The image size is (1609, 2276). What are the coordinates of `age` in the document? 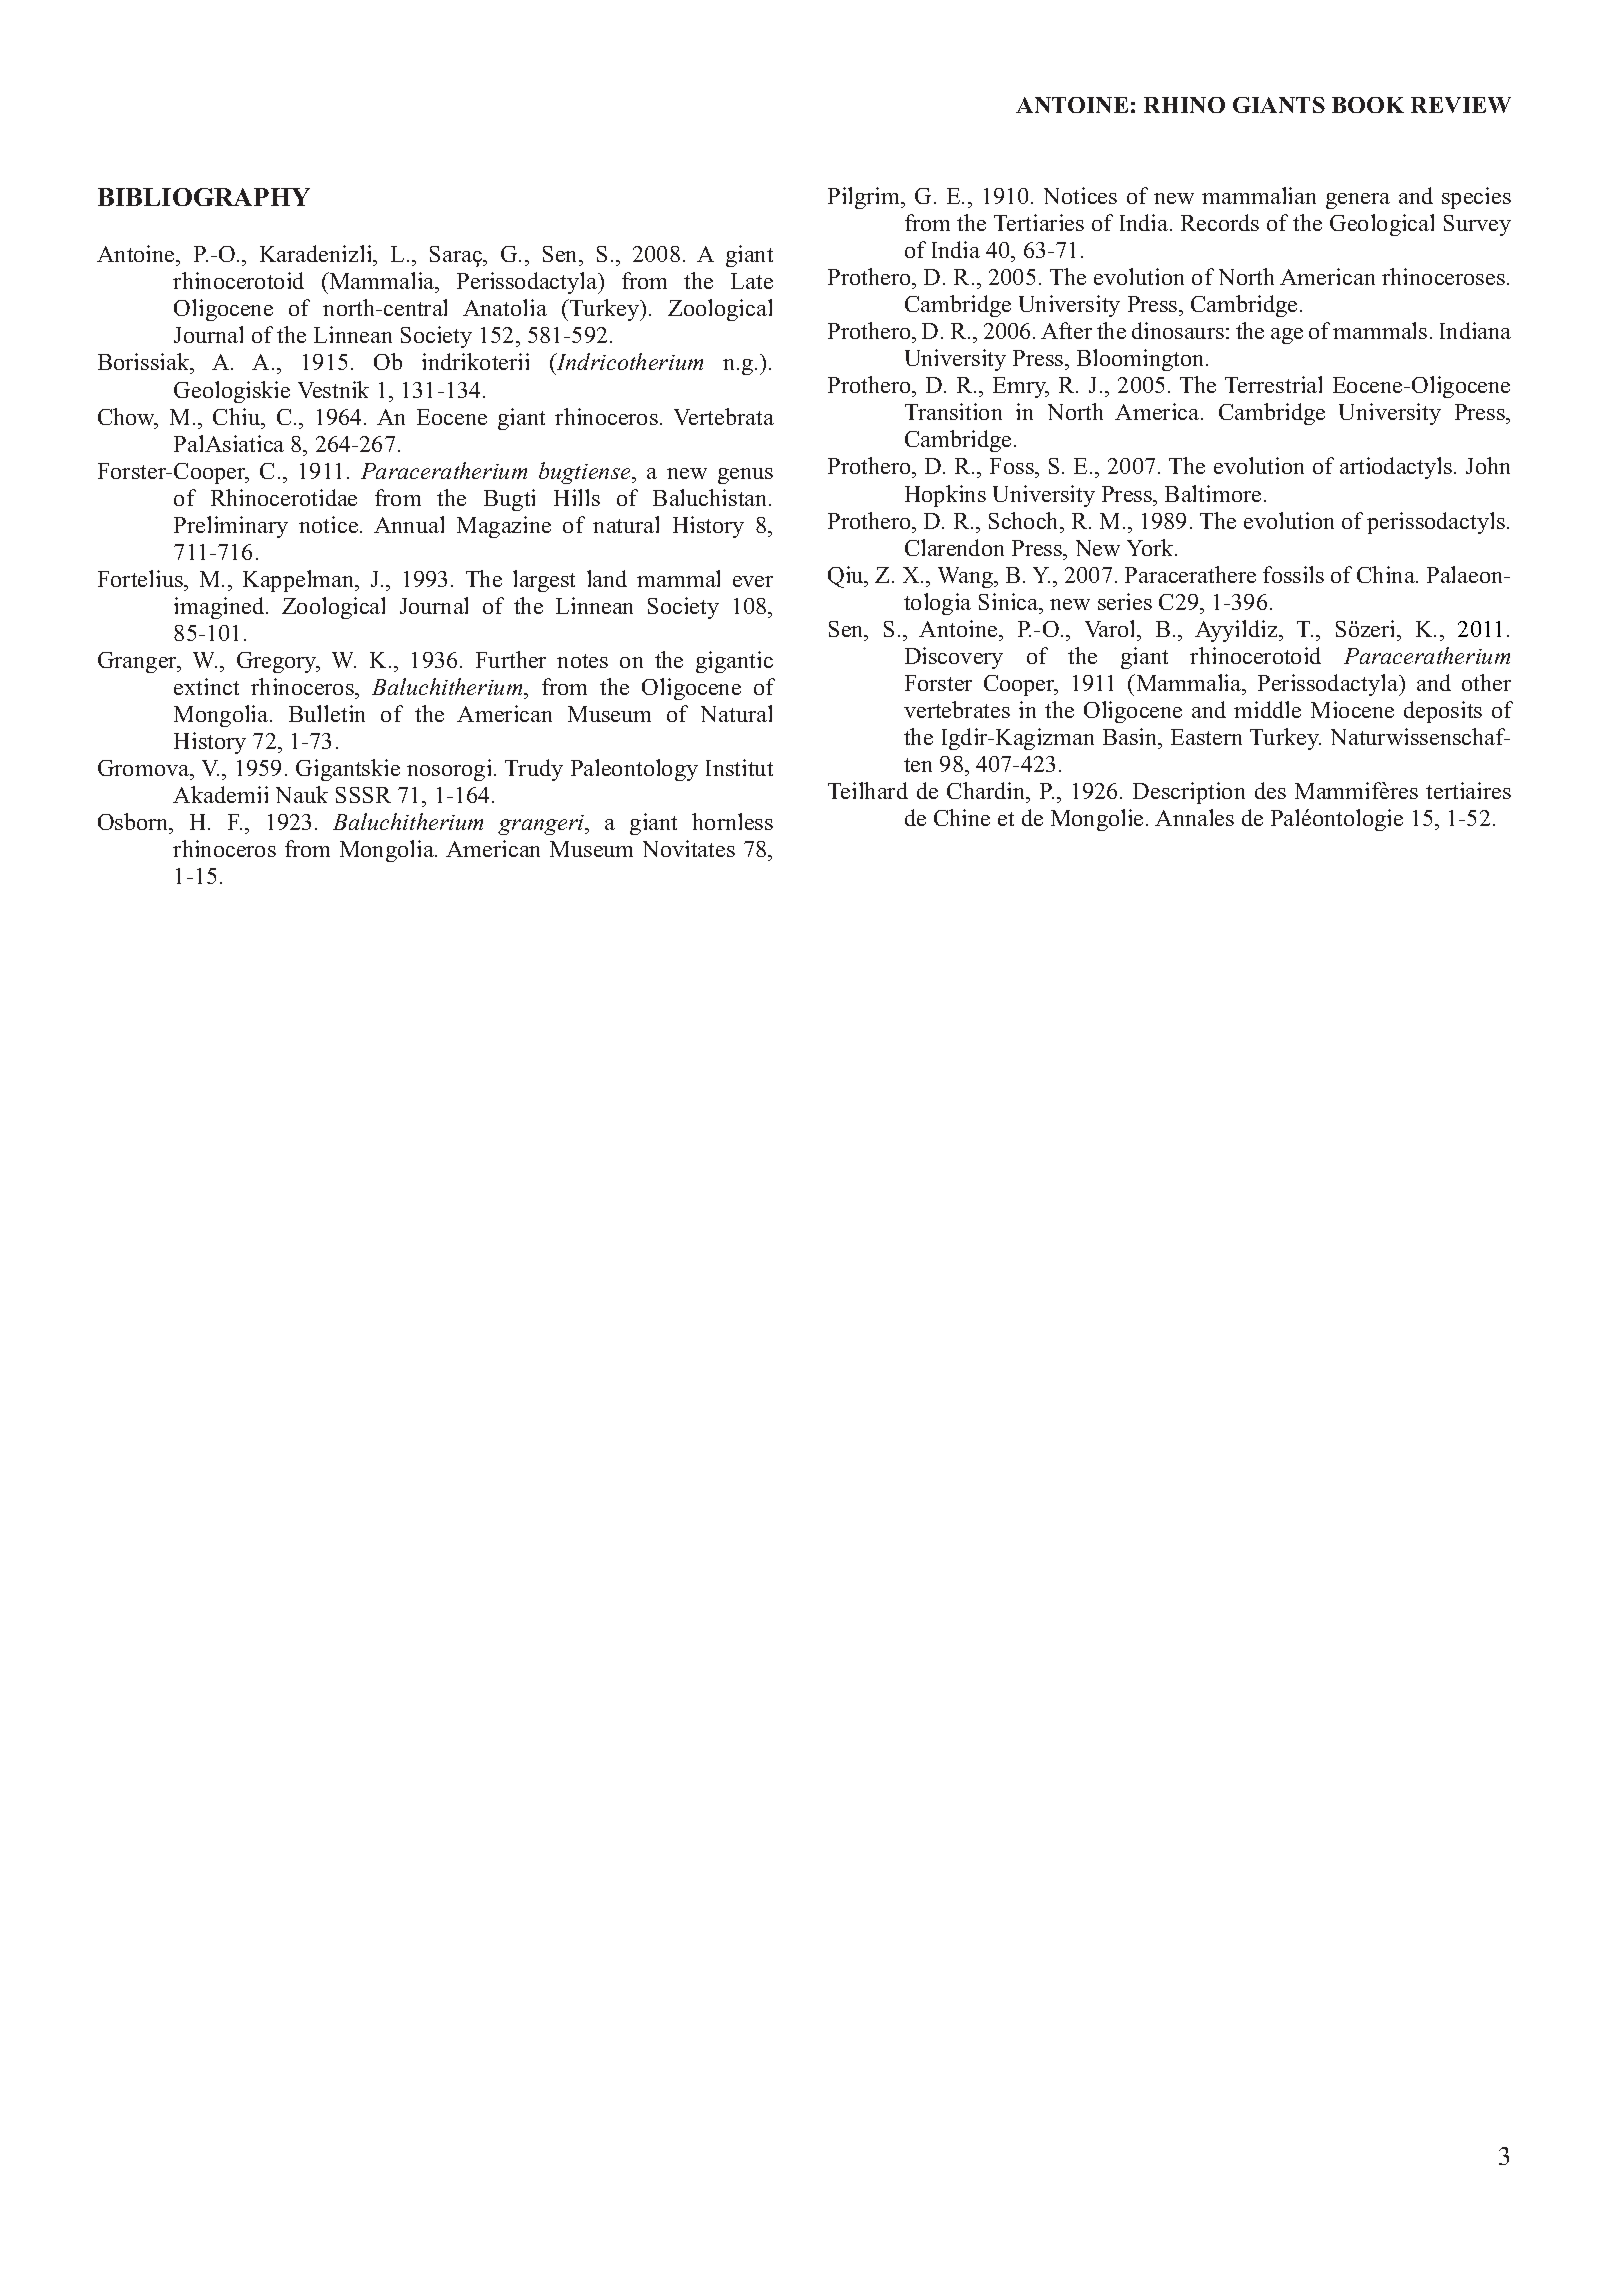 It's located at (1287, 336).
